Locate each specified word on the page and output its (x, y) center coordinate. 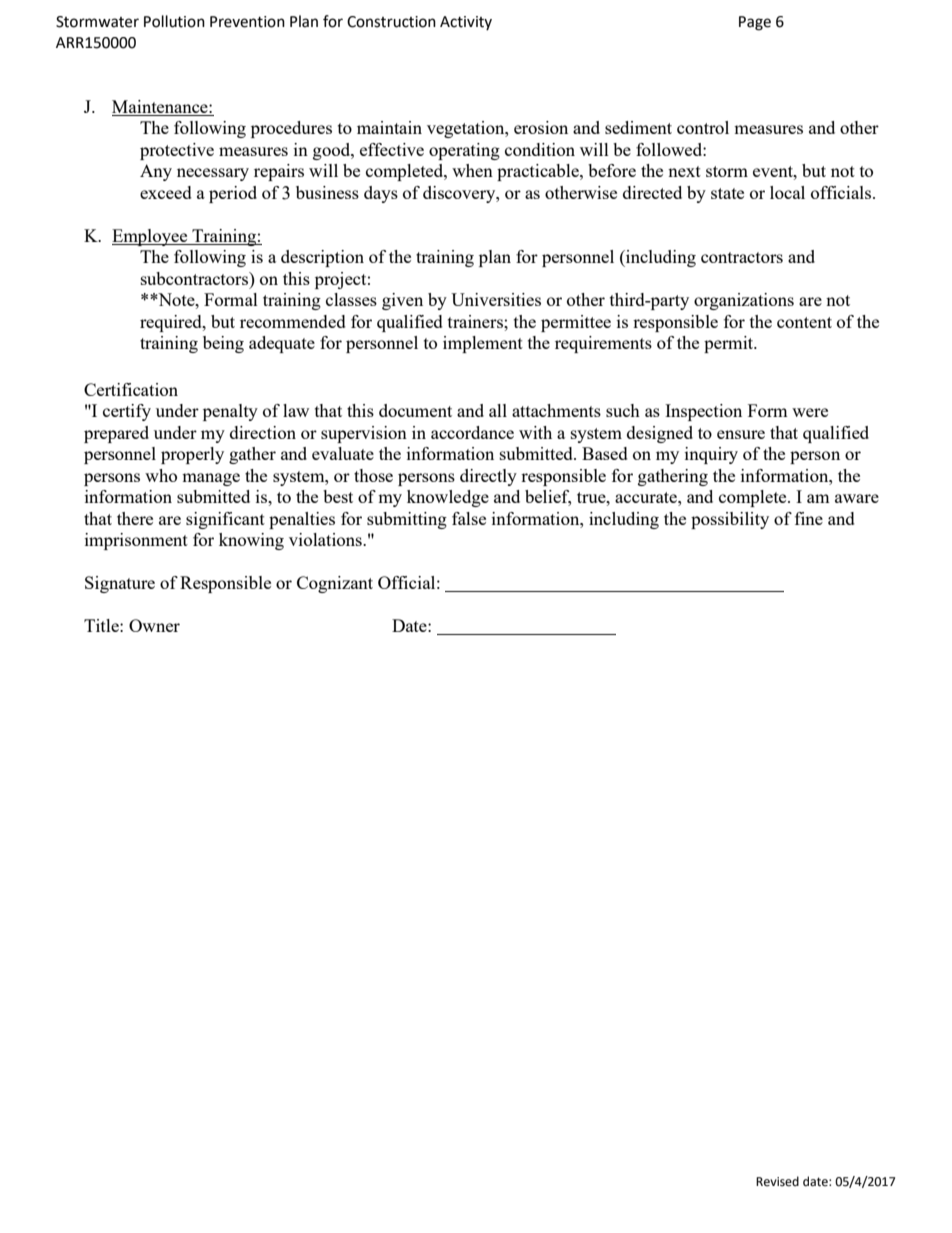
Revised (777, 1181)
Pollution (174, 21)
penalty (230, 412)
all (498, 410)
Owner (154, 625)
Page (755, 23)
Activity (466, 23)
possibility (730, 520)
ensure (741, 434)
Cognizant (335, 584)
